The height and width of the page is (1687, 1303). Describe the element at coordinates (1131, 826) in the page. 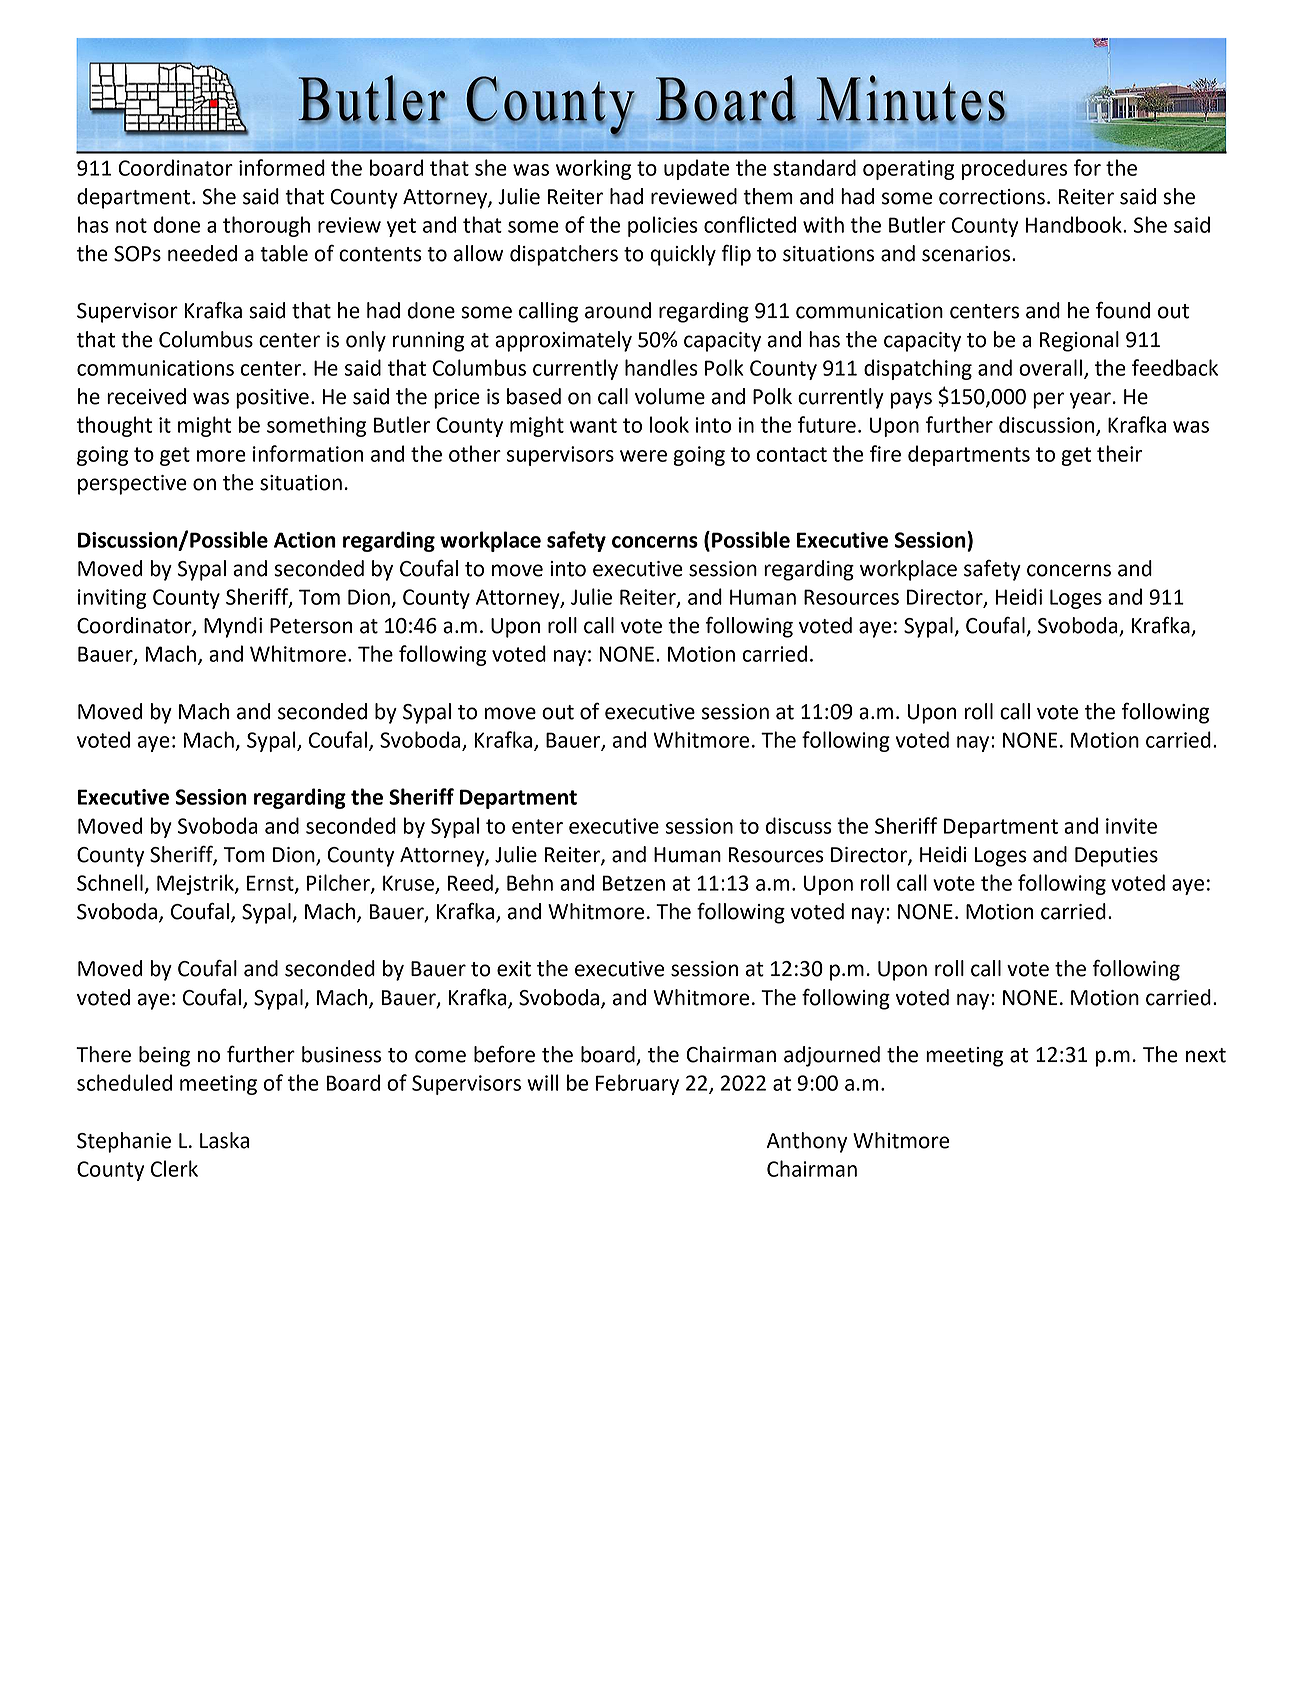

I see `invite` at that location.
